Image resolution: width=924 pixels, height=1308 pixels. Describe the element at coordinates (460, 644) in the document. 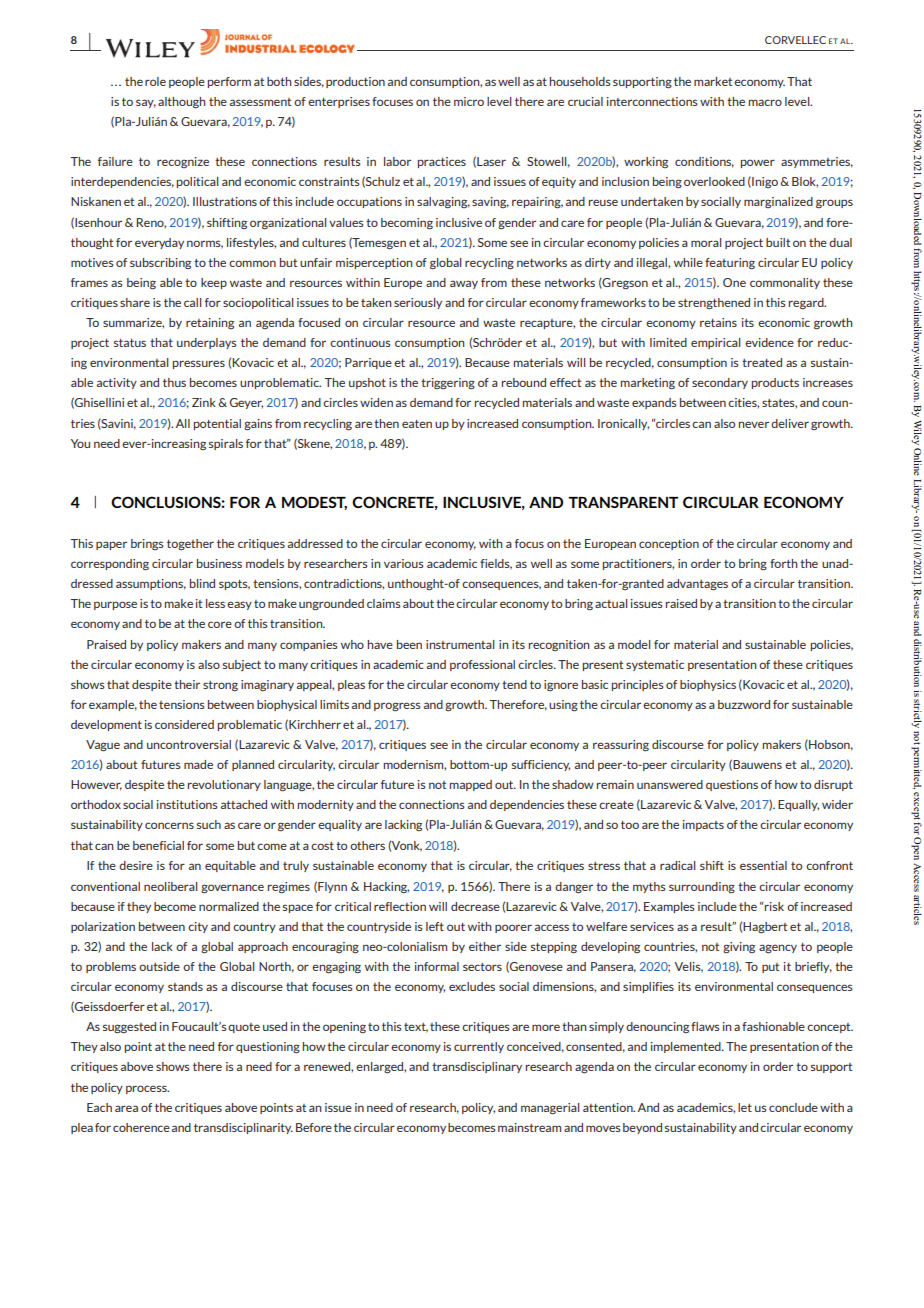

I see `instrumental` at that location.
